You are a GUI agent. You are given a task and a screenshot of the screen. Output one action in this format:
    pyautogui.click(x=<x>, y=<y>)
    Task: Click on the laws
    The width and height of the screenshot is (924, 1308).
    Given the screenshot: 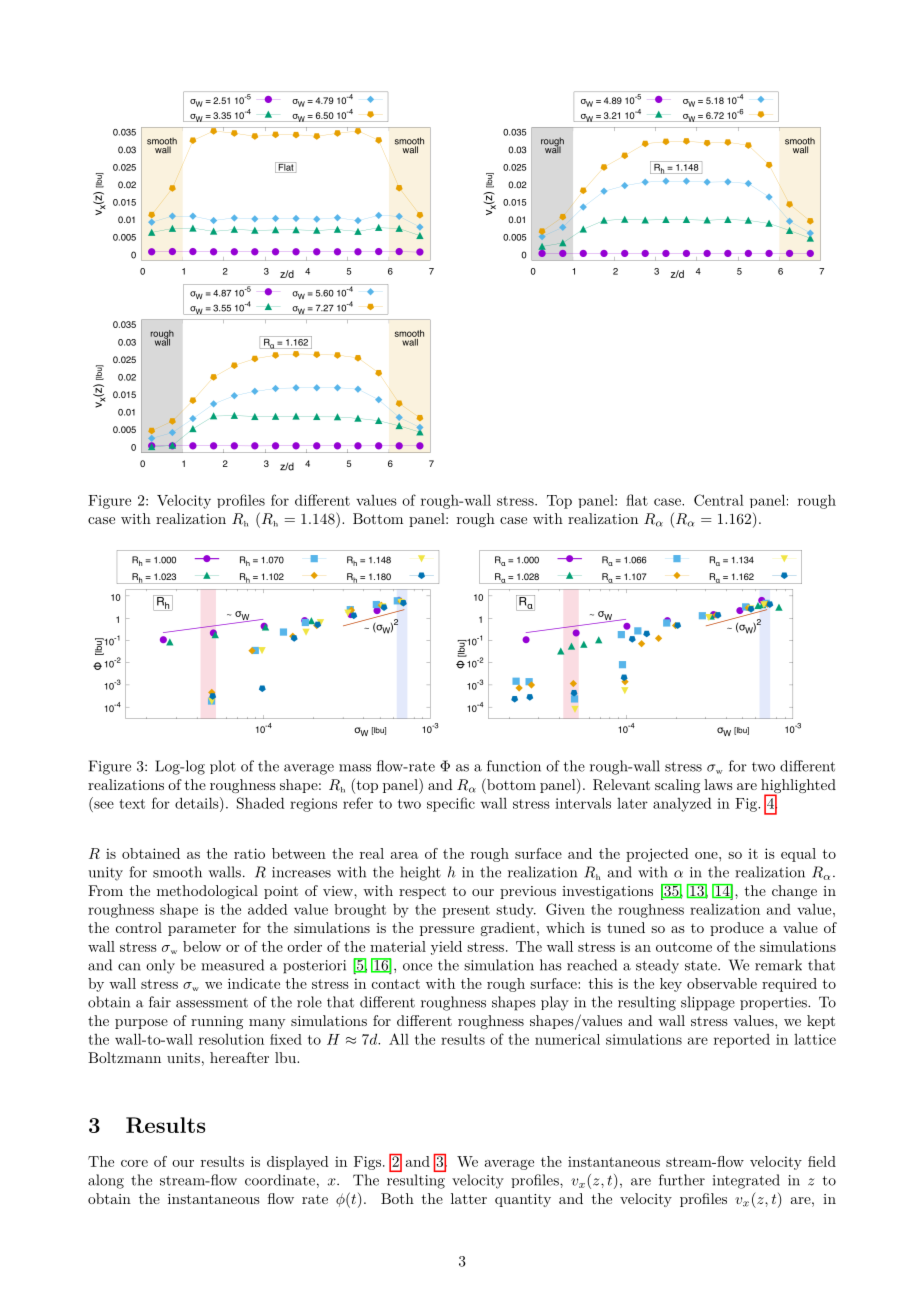 What is the action you would take?
    pyautogui.click(x=718, y=784)
